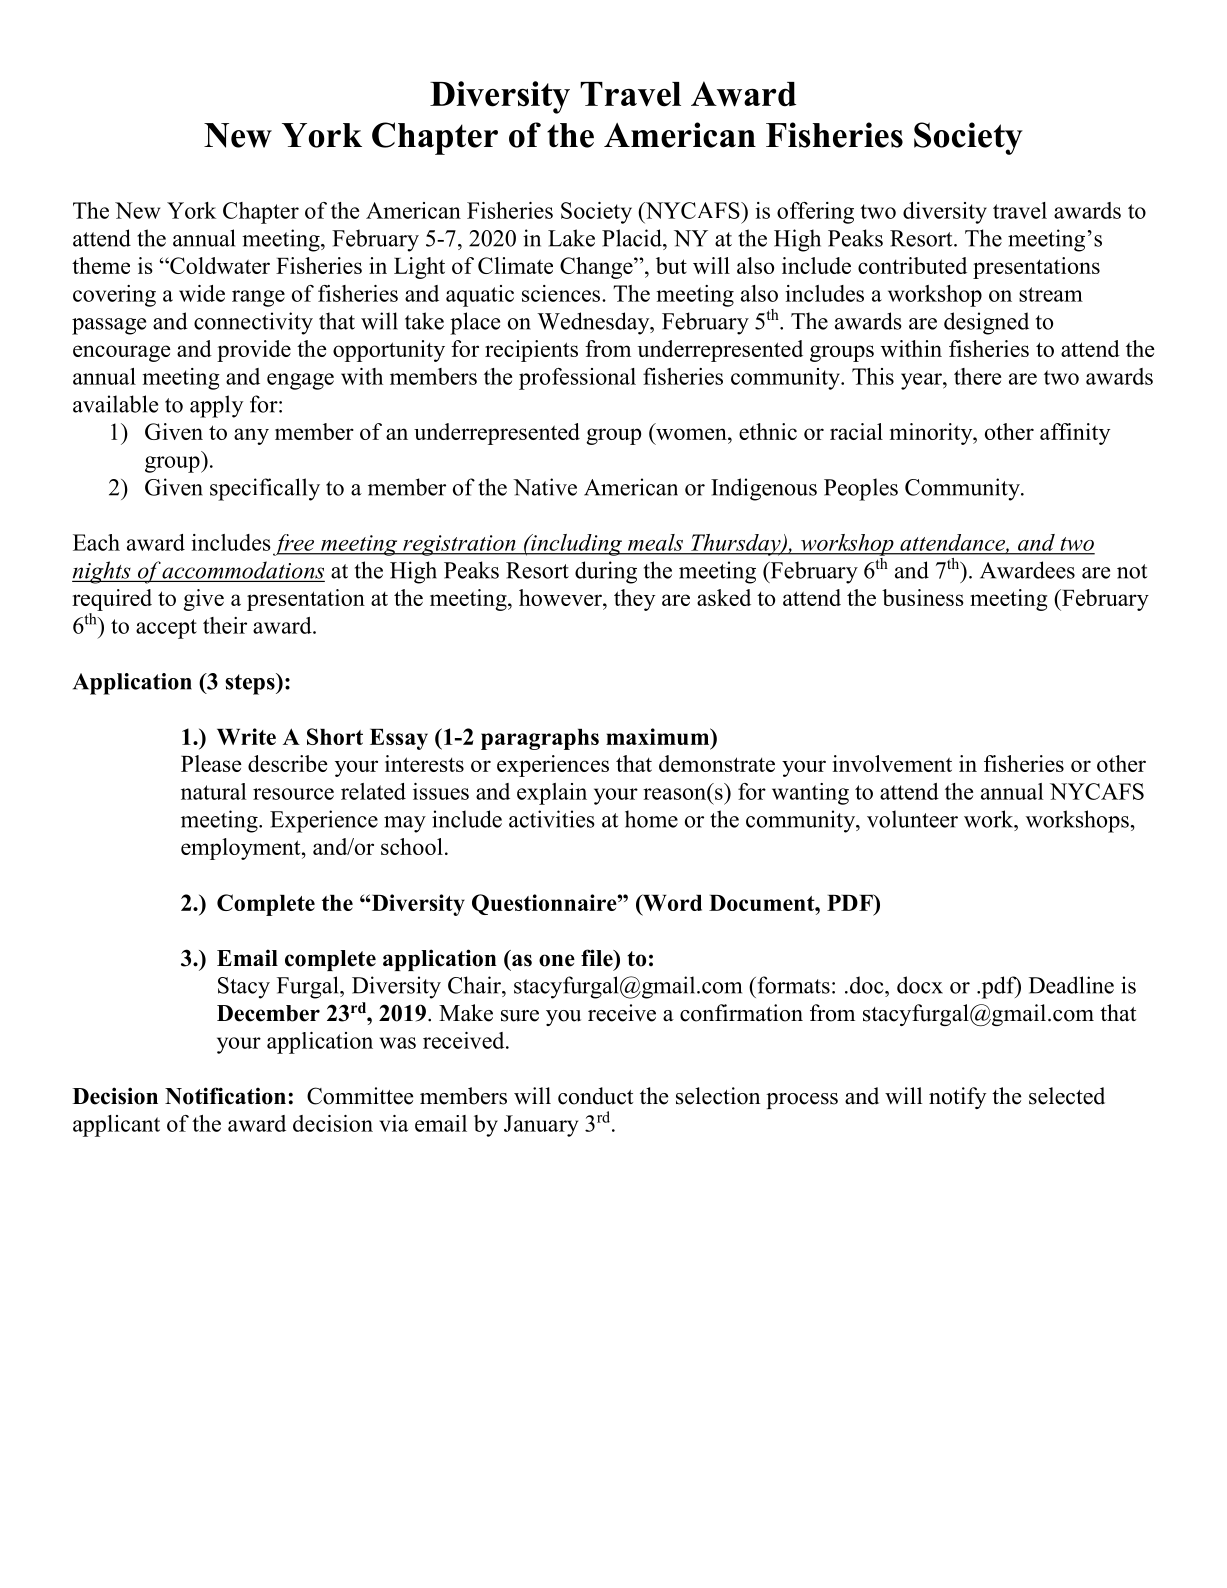 The height and width of the document is (1588, 1227). What do you see at coordinates (595, 1096) in the document?
I see `conduct` at bounding box center [595, 1096].
